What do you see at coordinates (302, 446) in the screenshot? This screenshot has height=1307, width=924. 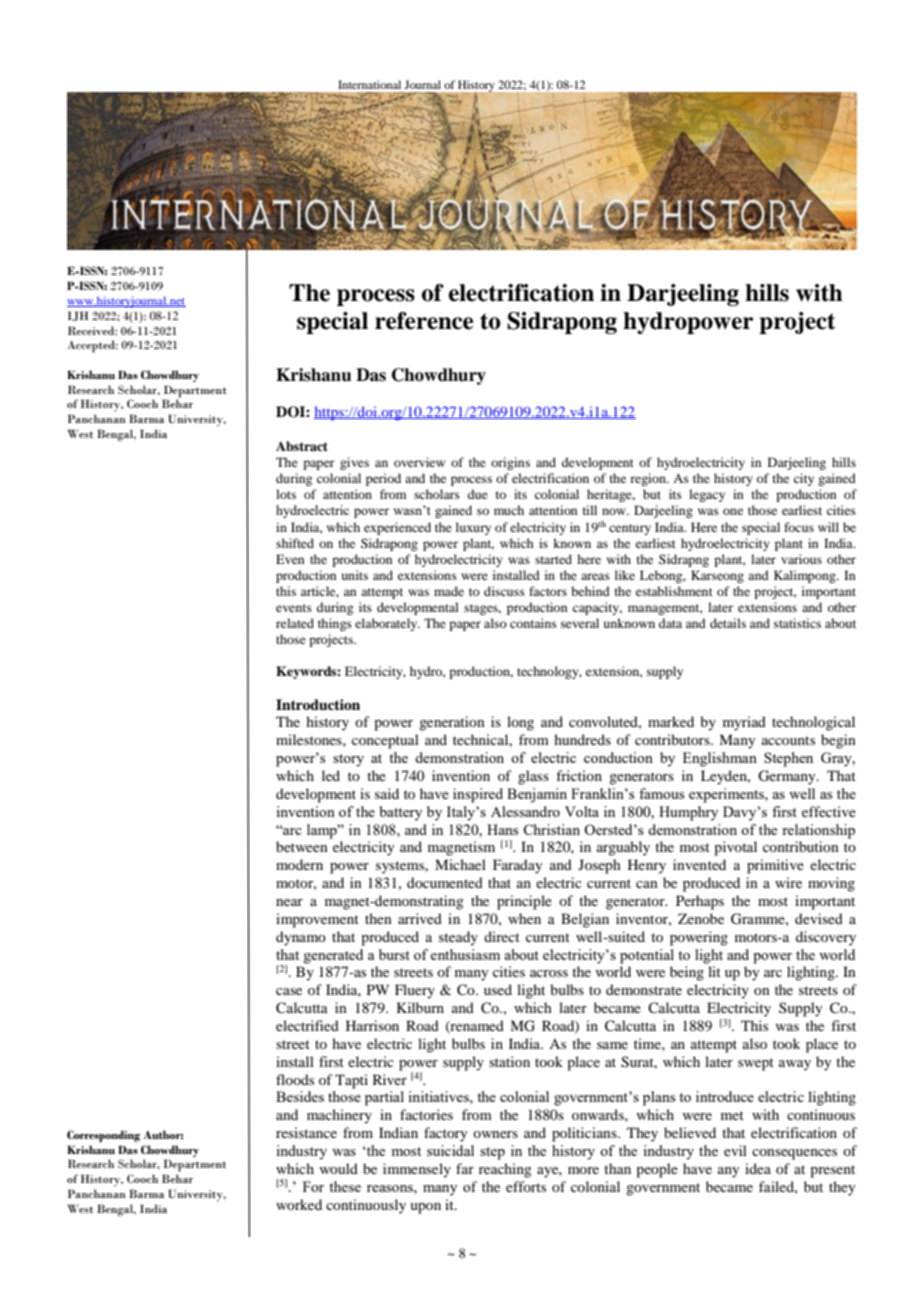 I see `Abstract` at bounding box center [302, 446].
